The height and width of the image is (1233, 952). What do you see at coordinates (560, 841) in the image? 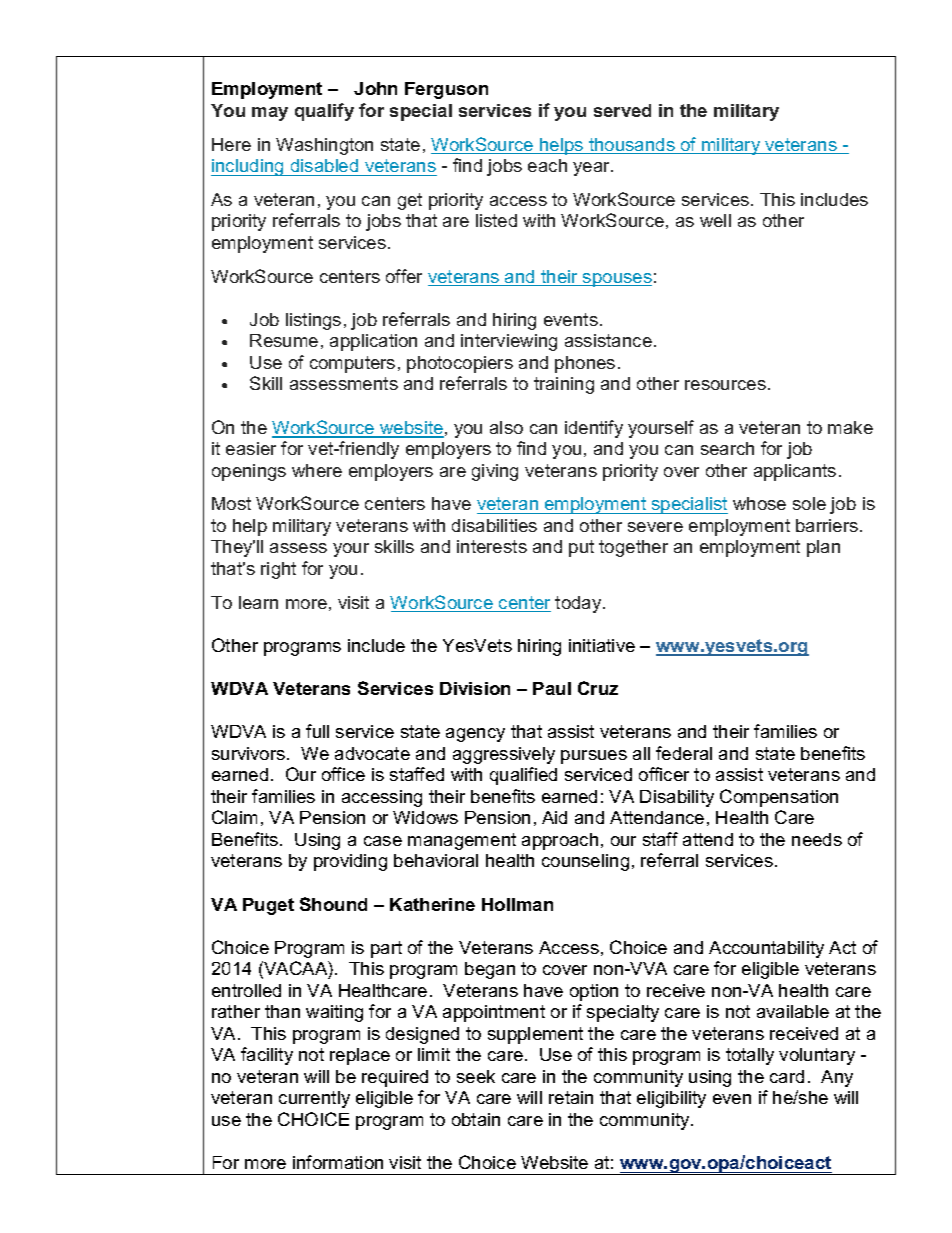
I see `approach` at bounding box center [560, 841].
